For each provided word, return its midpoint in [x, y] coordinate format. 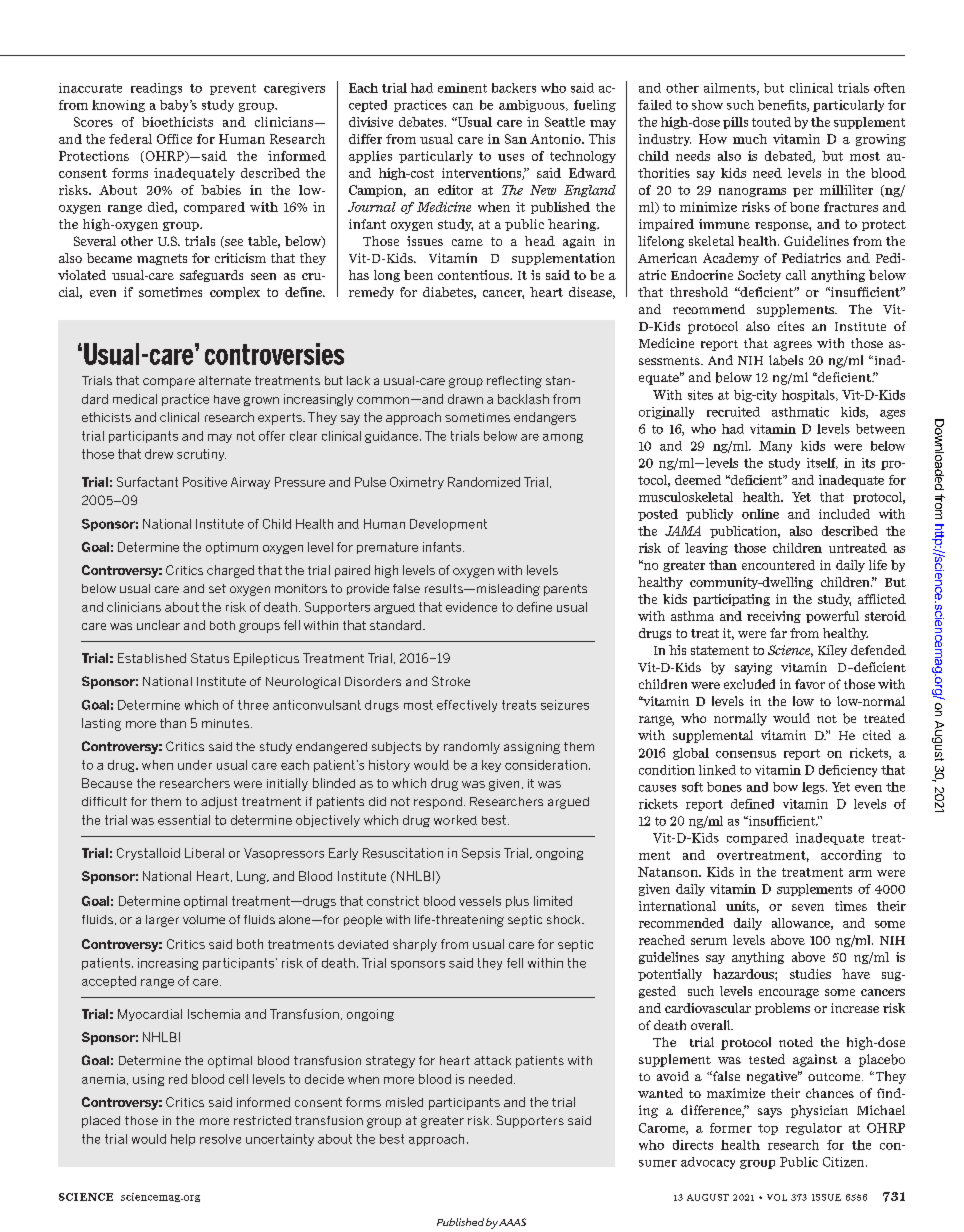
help [183, 1140]
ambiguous [533, 106]
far [778, 633]
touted [771, 122]
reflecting [514, 382]
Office [174, 139]
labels [786, 360]
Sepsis [481, 854]
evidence [471, 607]
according [851, 856]
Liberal [204, 853]
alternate [225, 380]
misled [404, 1102]
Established [152, 658]
